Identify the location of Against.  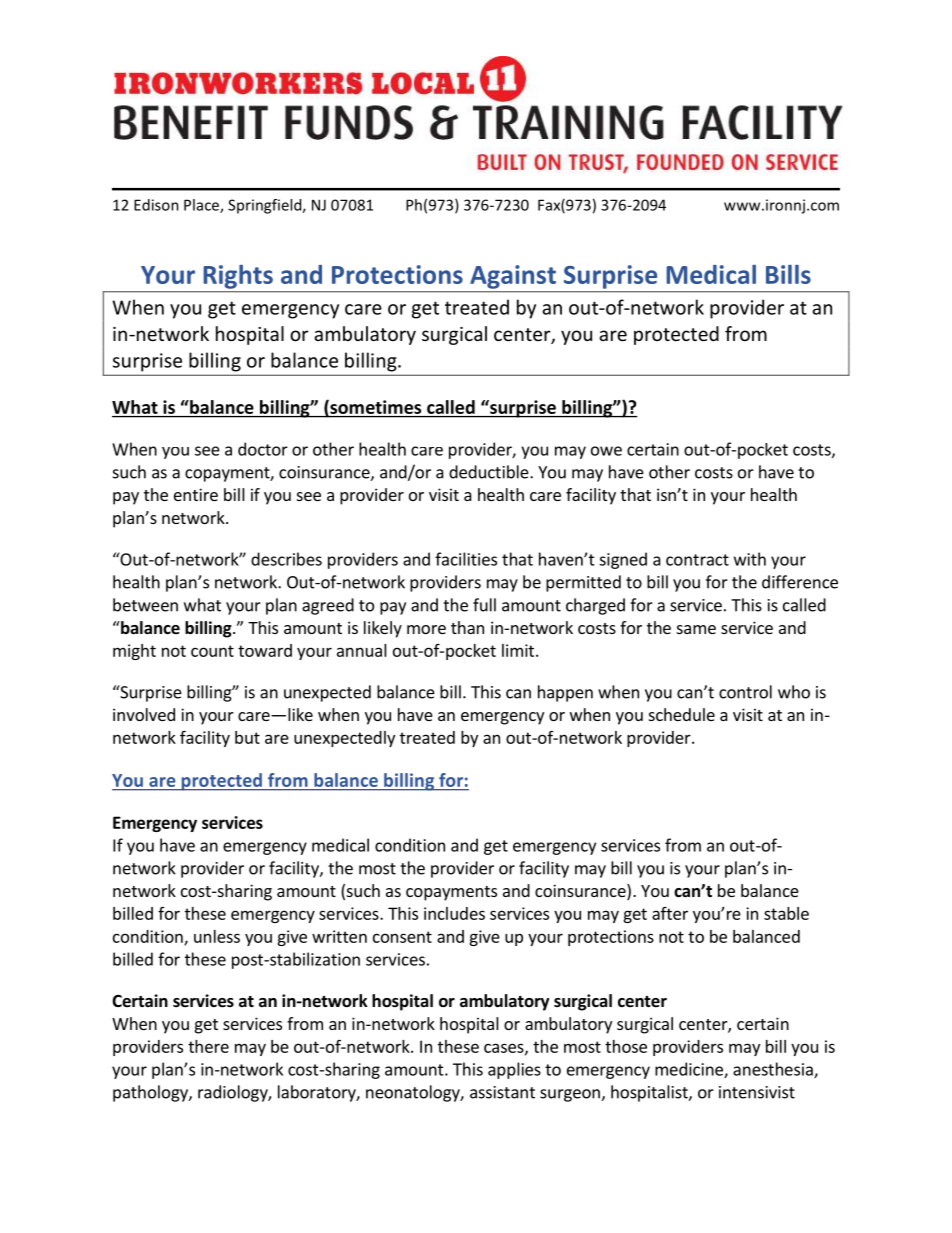
(513, 277).
